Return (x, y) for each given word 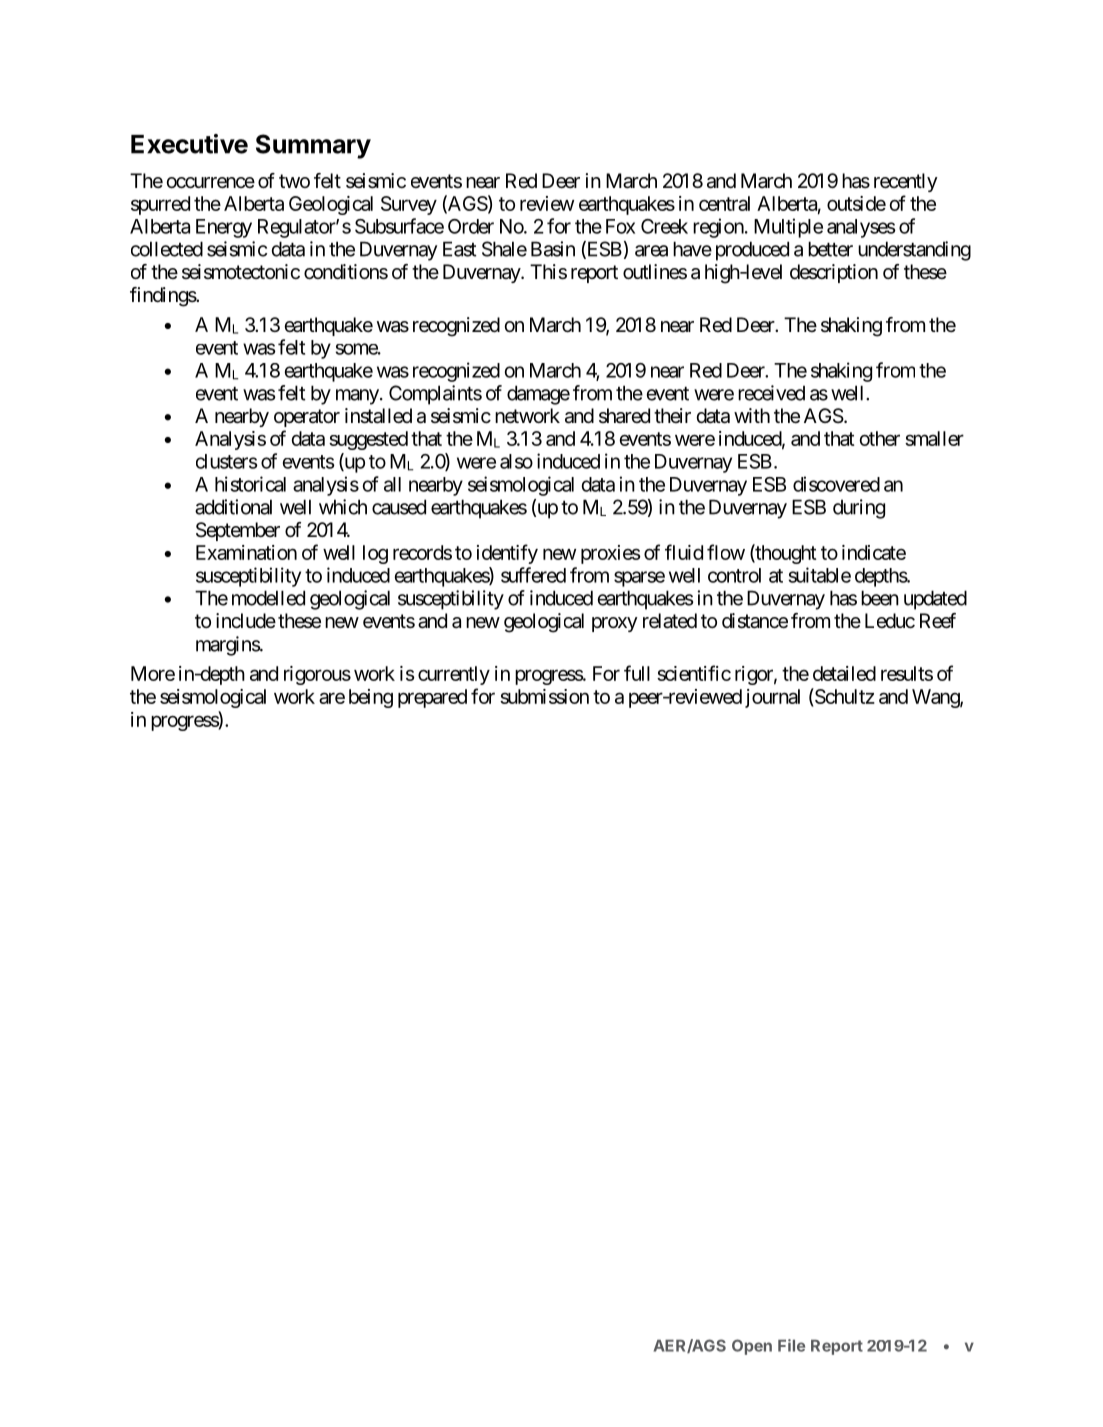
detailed (844, 673)
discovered (836, 484)
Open (752, 1347)
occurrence (210, 183)
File (791, 1345)
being (371, 698)
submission (544, 696)
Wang (936, 698)
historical (250, 484)
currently (454, 675)
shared (624, 416)
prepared (432, 698)
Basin (553, 249)
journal (772, 698)
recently (906, 182)
